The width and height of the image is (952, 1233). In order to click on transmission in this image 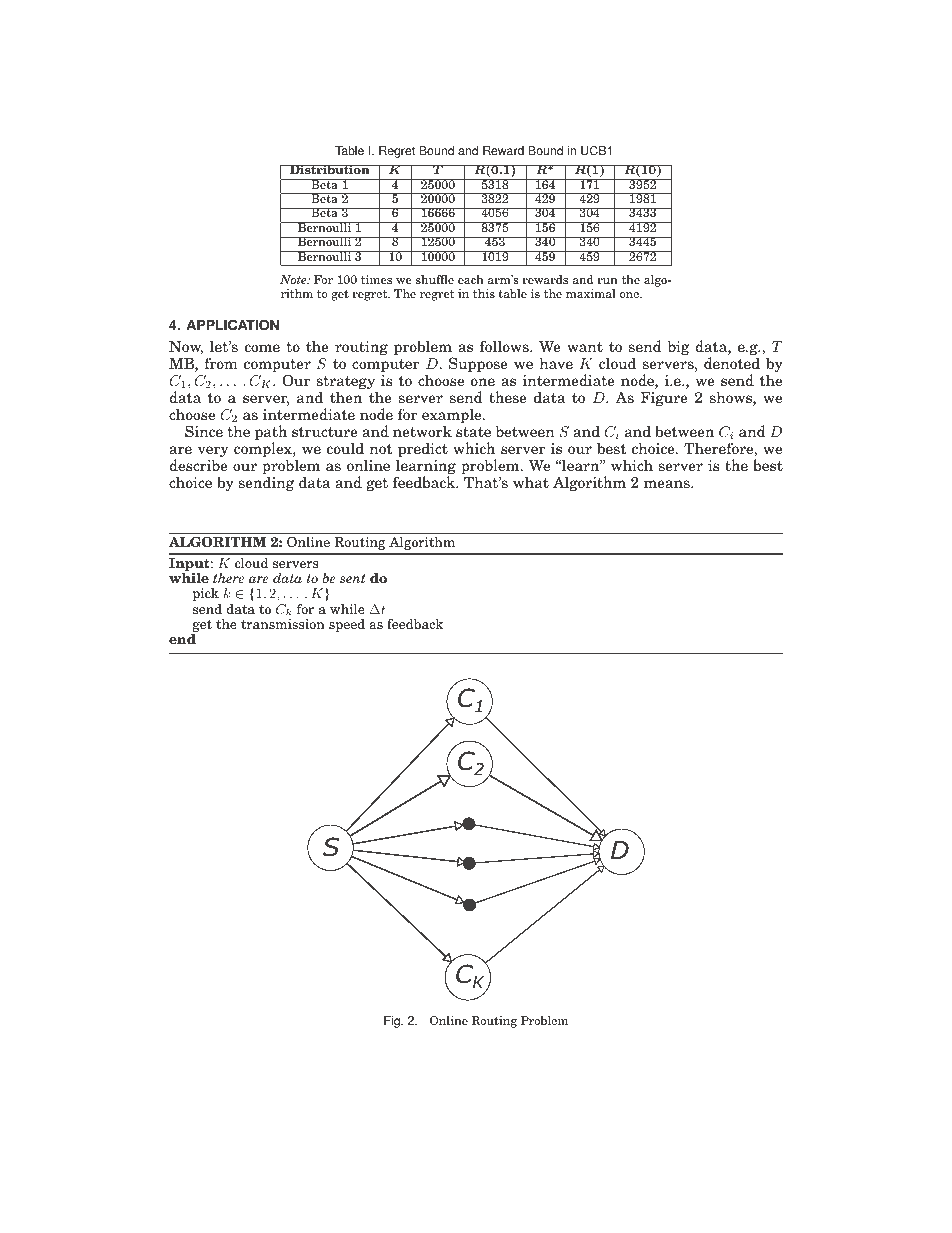, I will do `click(283, 624)`.
